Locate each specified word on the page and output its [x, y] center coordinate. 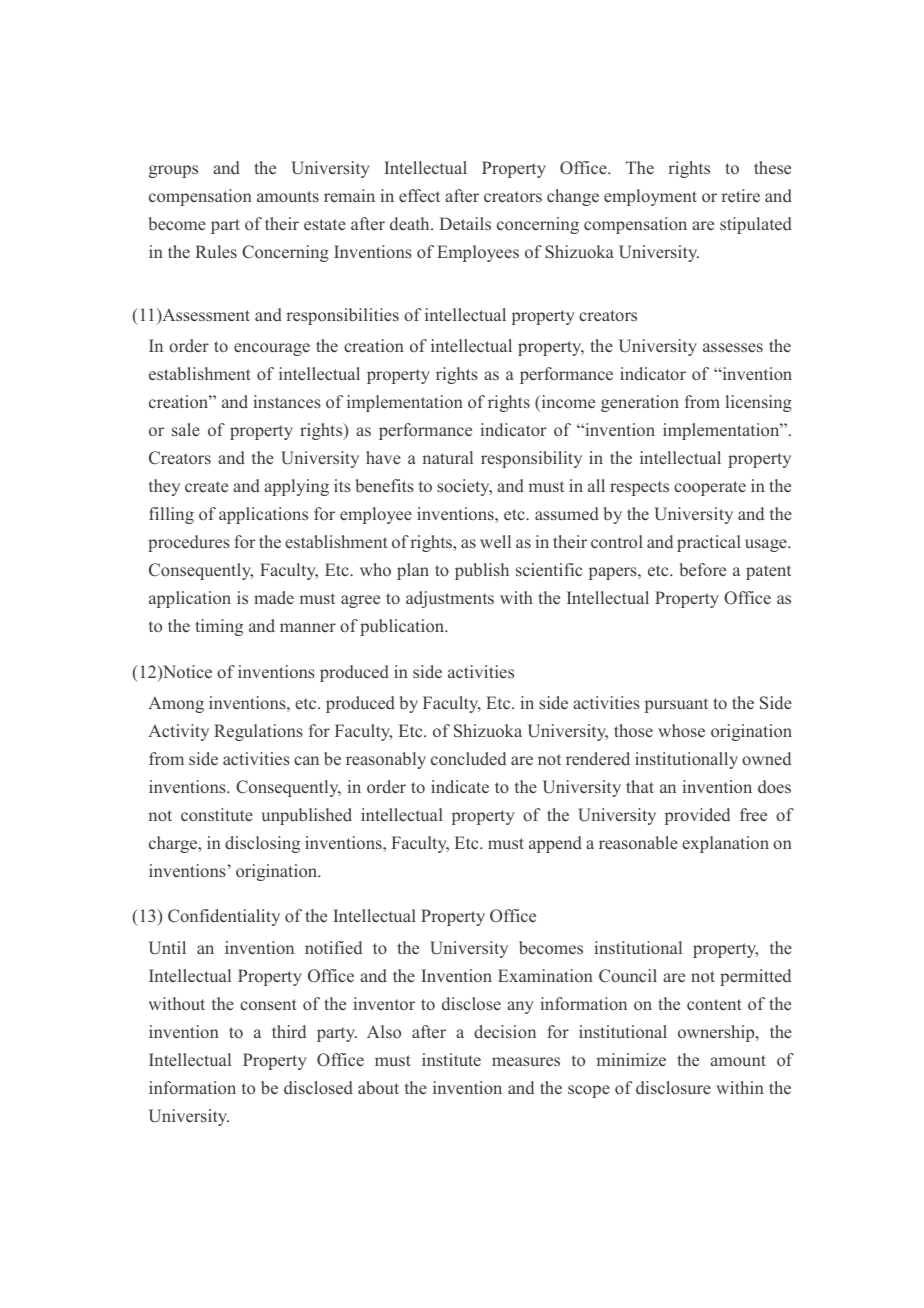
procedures [189, 543]
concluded [468, 759]
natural [447, 457]
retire [741, 196]
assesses [733, 348]
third [289, 1031]
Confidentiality [224, 917]
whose [681, 731]
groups [173, 171]
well [495, 541]
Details [465, 223]
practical [709, 543]
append [555, 844]
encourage [272, 349]
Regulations [258, 732]
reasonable [638, 843]
